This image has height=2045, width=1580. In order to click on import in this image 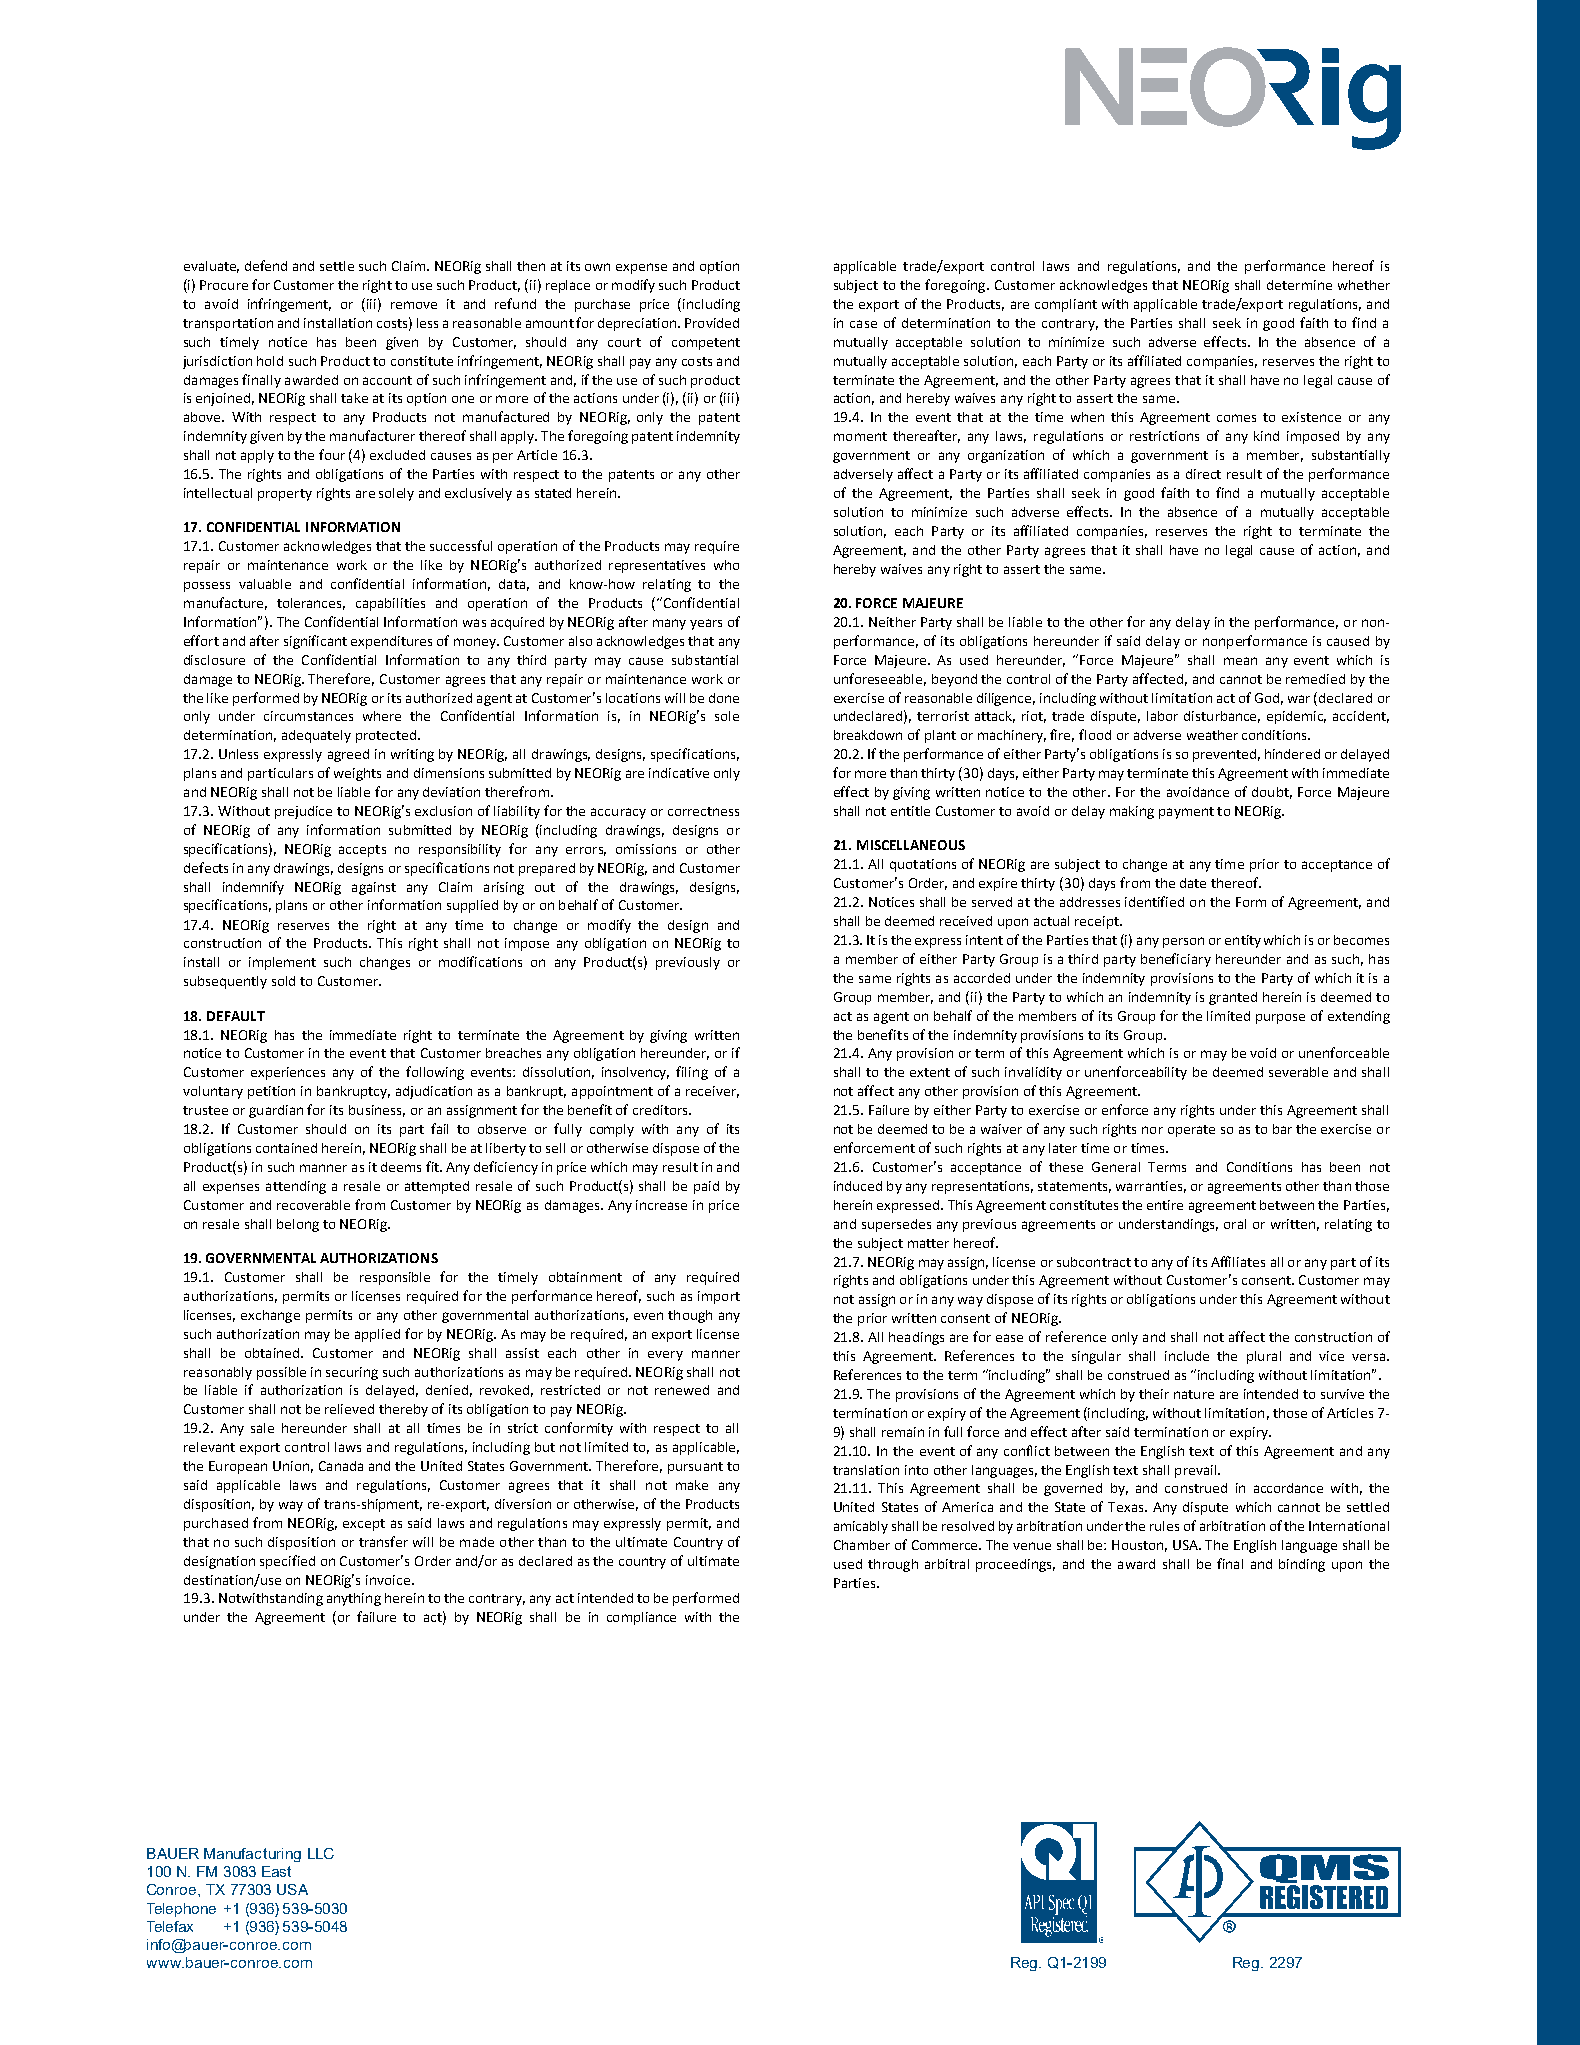, I will do `click(719, 1297)`.
